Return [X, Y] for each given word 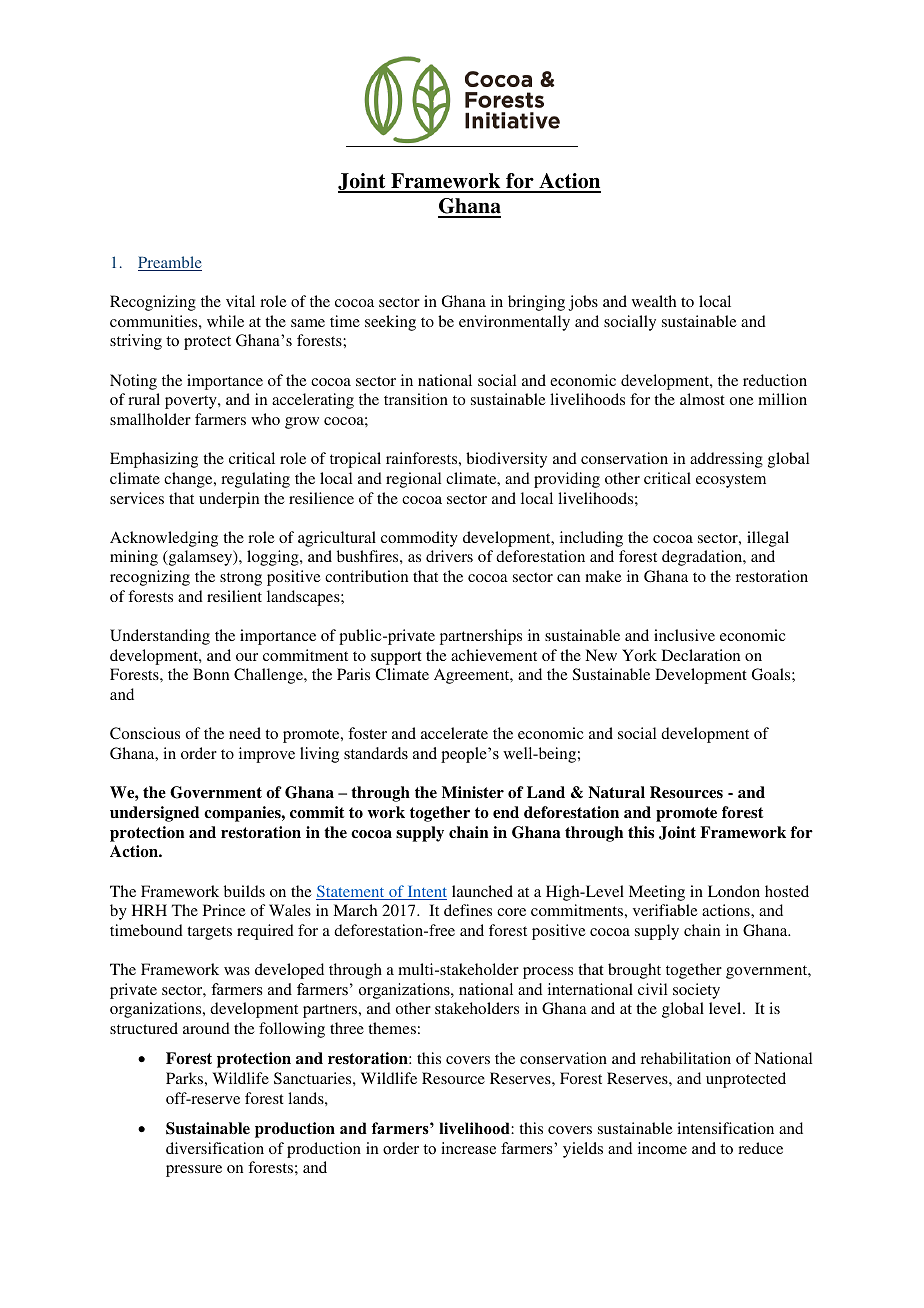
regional [413, 480]
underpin [229, 500]
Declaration [701, 655]
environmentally [514, 323]
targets [209, 933]
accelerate [454, 733]
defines [468, 910]
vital [240, 301]
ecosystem [731, 481]
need [245, 733]
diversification [215, 1148]
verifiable [665, 910]
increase [468, 1148]
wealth [654, 301]
